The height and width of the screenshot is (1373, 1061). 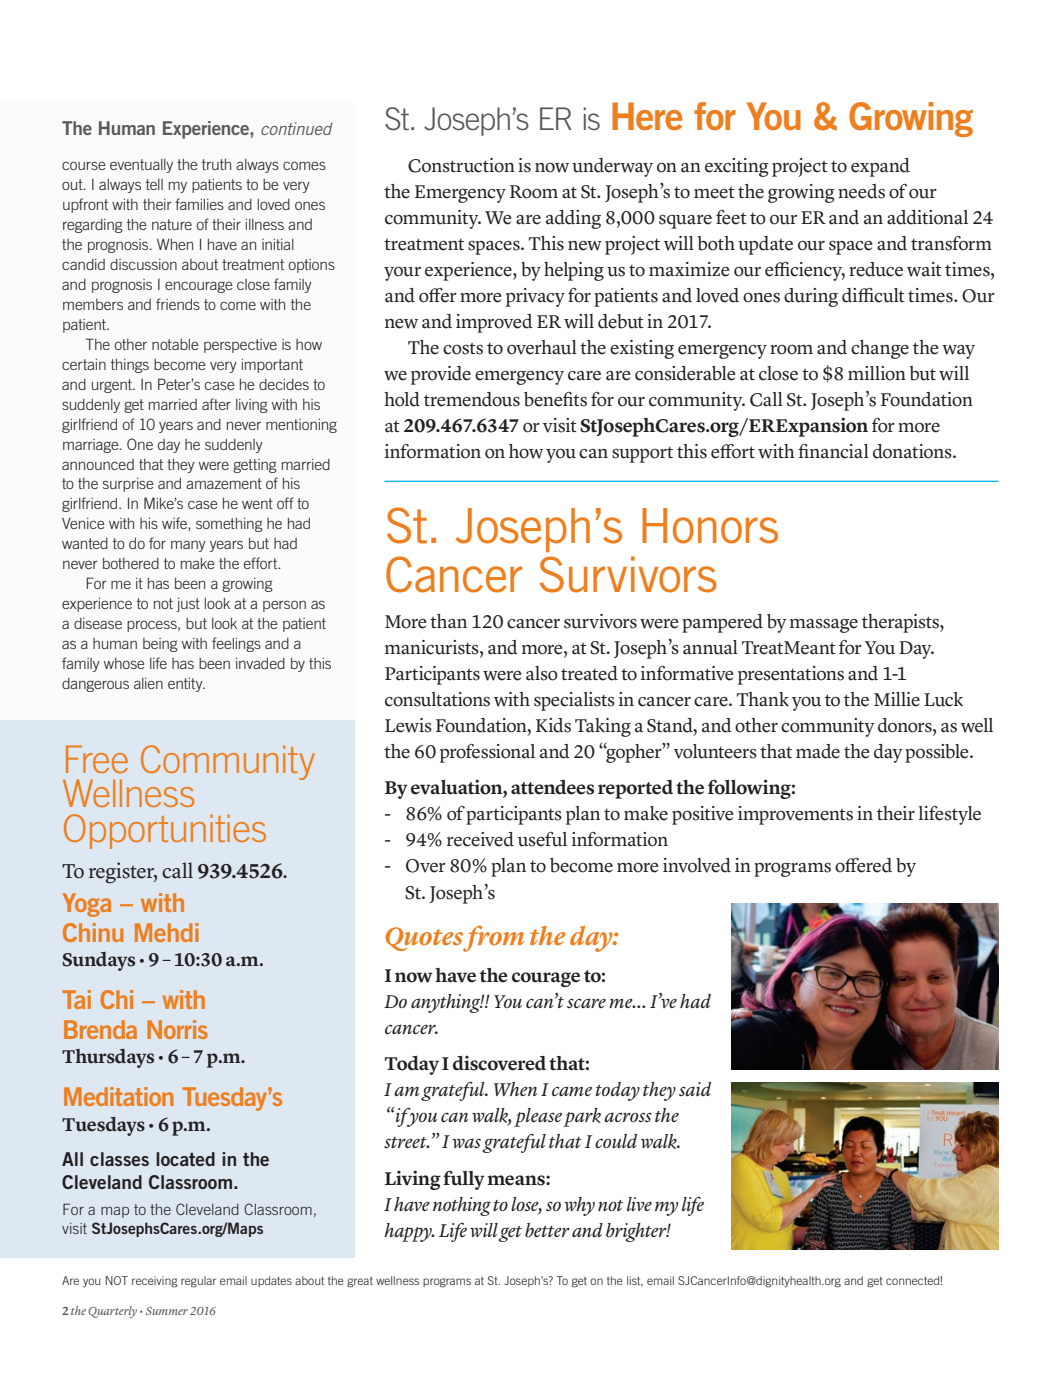 I want to click on better, so click(x=547, y=1230).
